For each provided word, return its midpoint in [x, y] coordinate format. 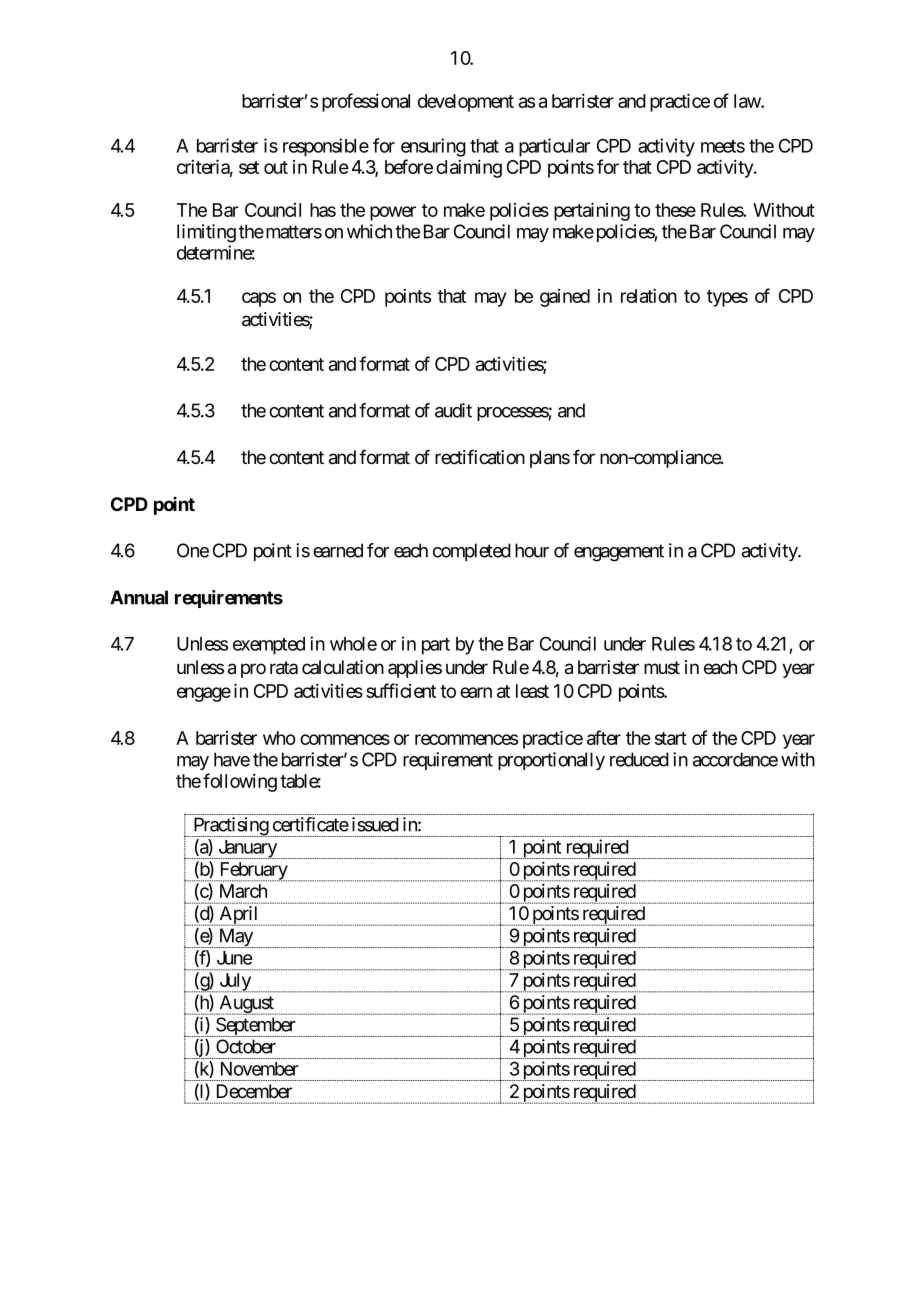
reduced [639, 759]
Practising [230, 827]
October [246, 1046]
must [662, 668]
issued [375, 824]
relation [649, 296]
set [249, 167]
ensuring [433, 147]
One [193, 550]
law [748, 101]
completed [472, 552]
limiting [206, 233]
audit [453, 410]
